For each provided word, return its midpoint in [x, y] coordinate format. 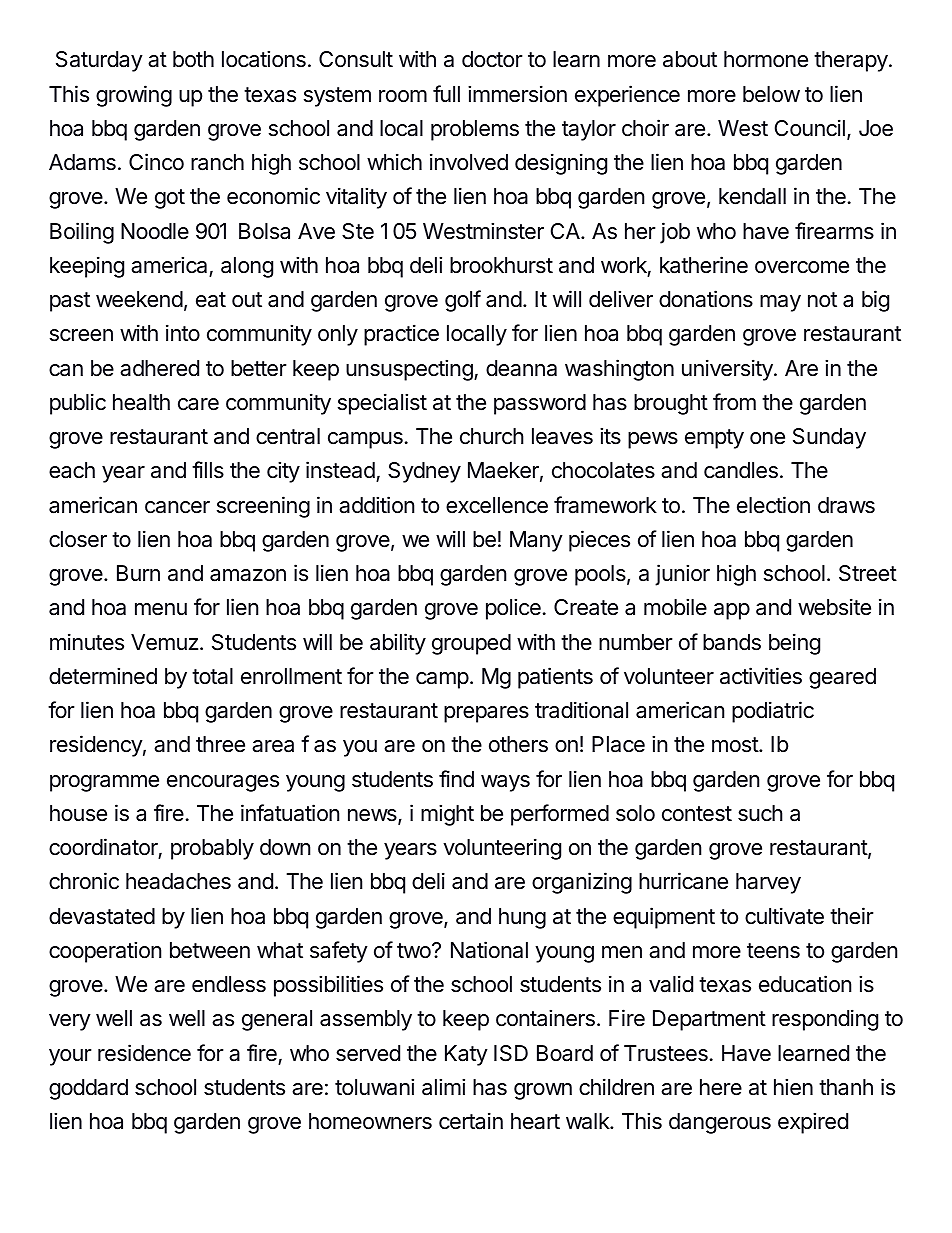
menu [161, 609]
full [446, 93]
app [732, 611]
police [513, 609]
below [771, 94]
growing [134, 96]
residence [144, 1053]
